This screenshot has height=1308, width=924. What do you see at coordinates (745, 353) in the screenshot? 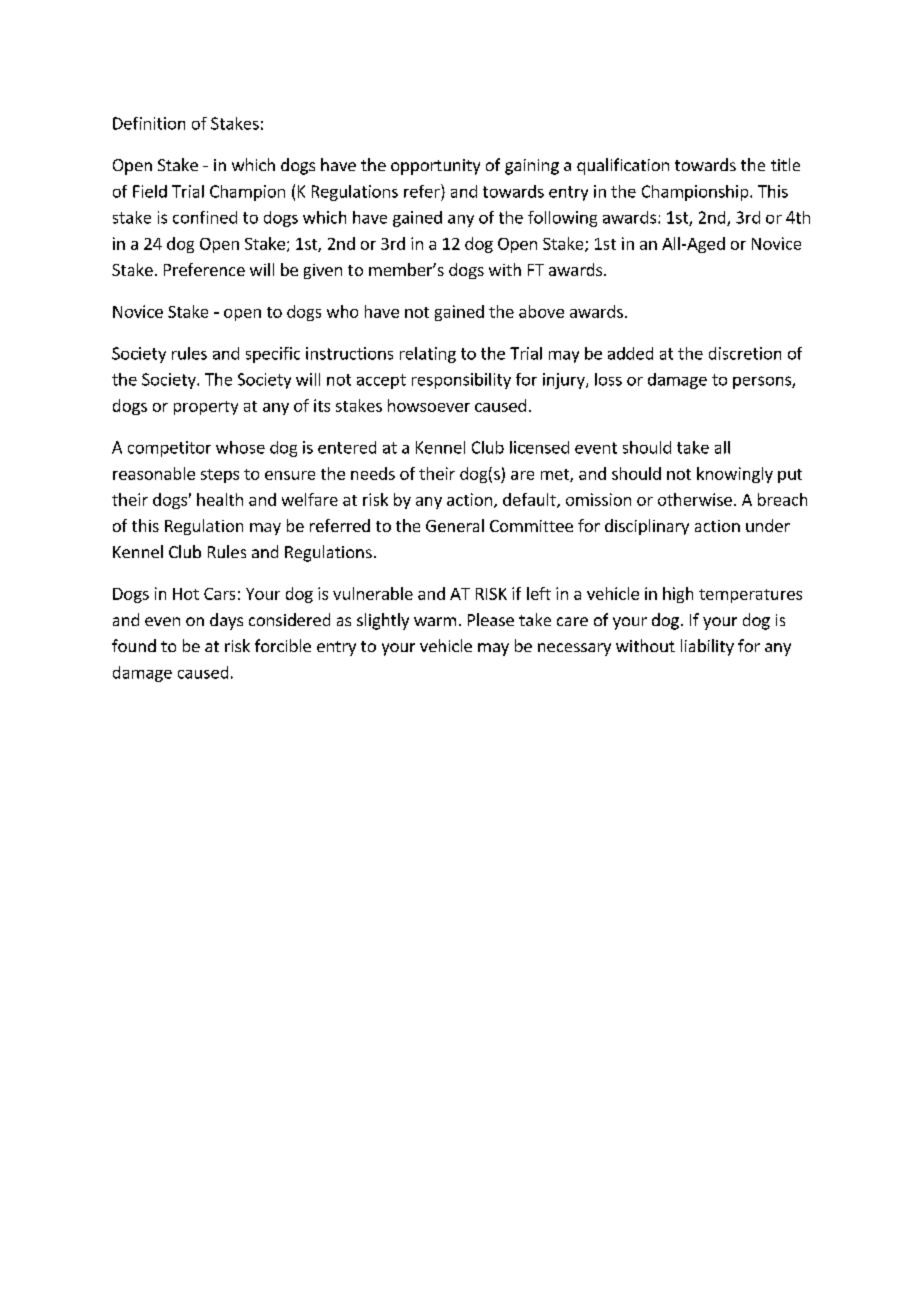
I see `discretion` at bounding box center [745, 353].
